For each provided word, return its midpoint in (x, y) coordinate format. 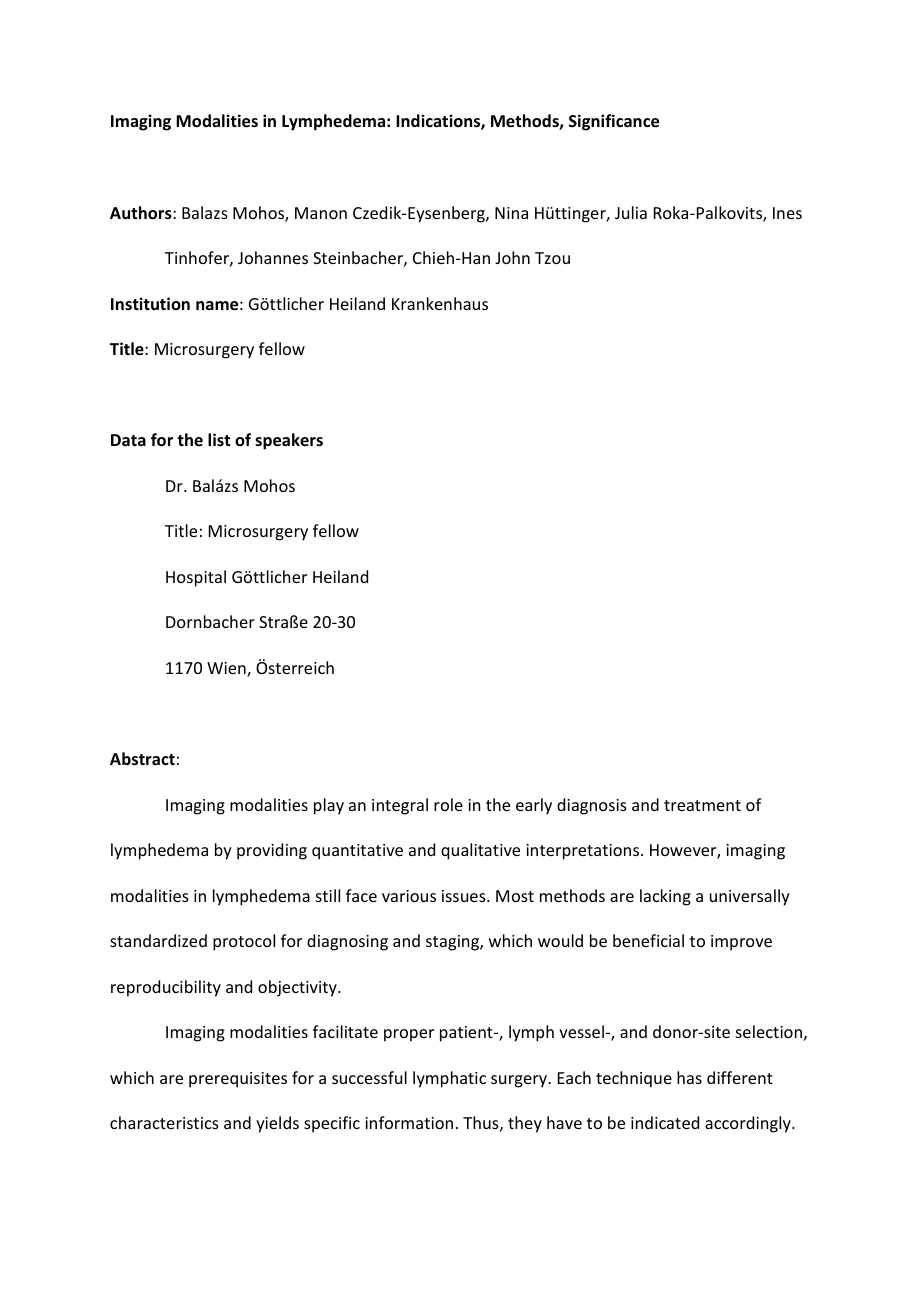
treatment (702, 805)
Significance (614, 122)
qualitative (480, 851)
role (448, 804)
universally (750, 897)
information (409, 1122)
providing (272, 851)
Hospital (196, 578)
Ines (787, 213)
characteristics (164, 1122)
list (219, 439)
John (512, 257)
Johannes (273, 257)
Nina (511, 213)
